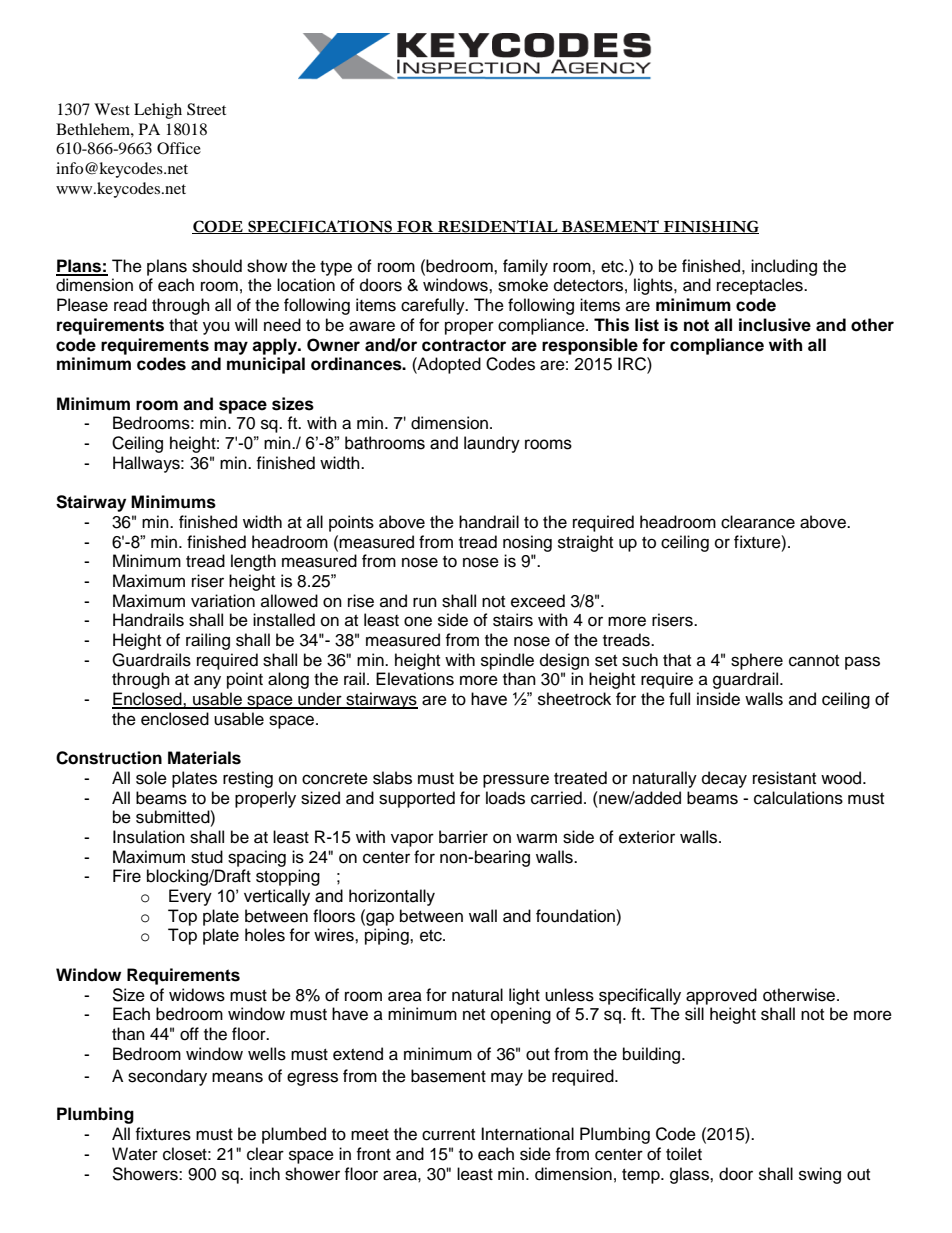  What do you see at coordinates (775, 325) in the image?
I see `inclusive` at bounding box center [775, 325].
